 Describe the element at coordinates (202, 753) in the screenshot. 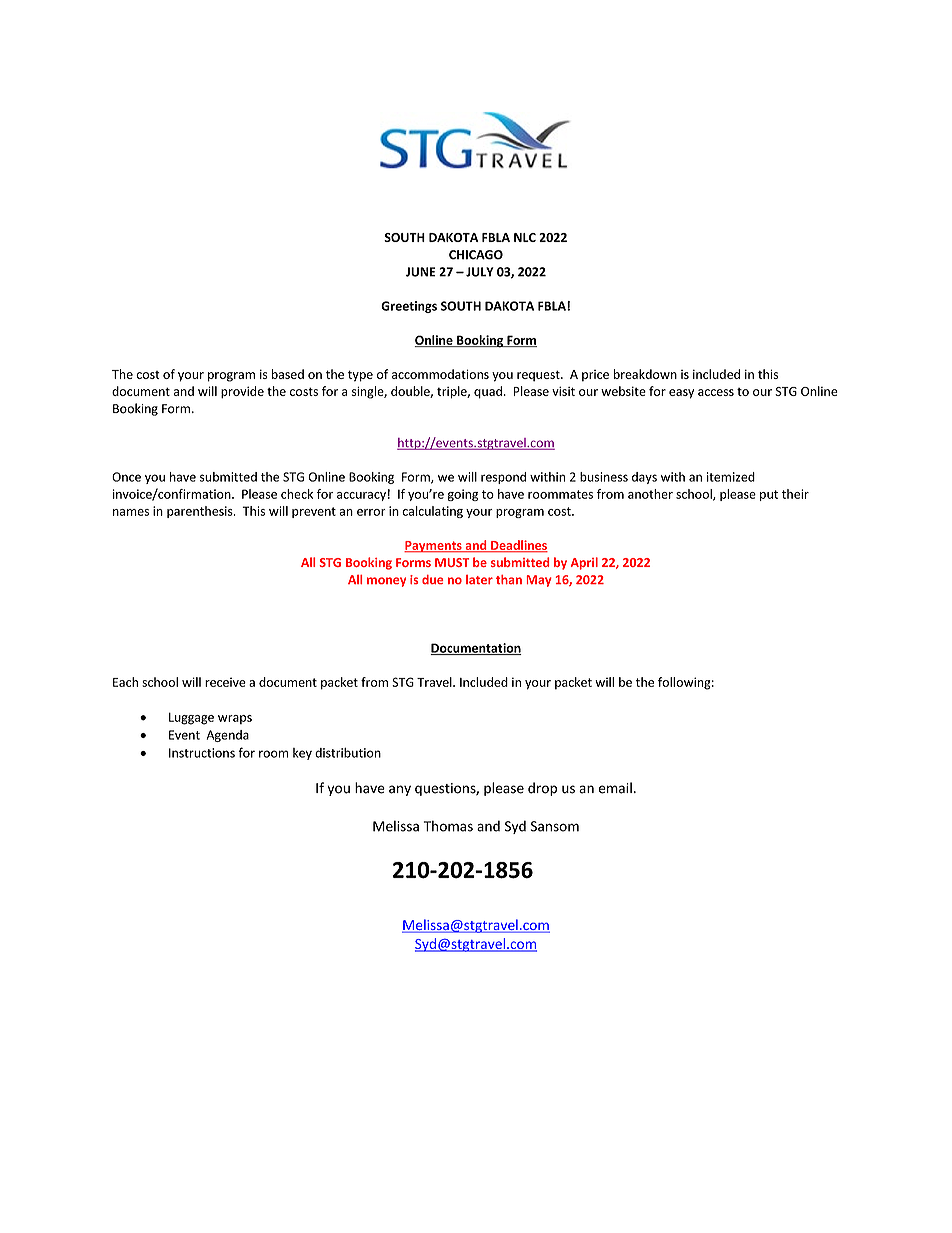

I see `Instructions` at that location.
